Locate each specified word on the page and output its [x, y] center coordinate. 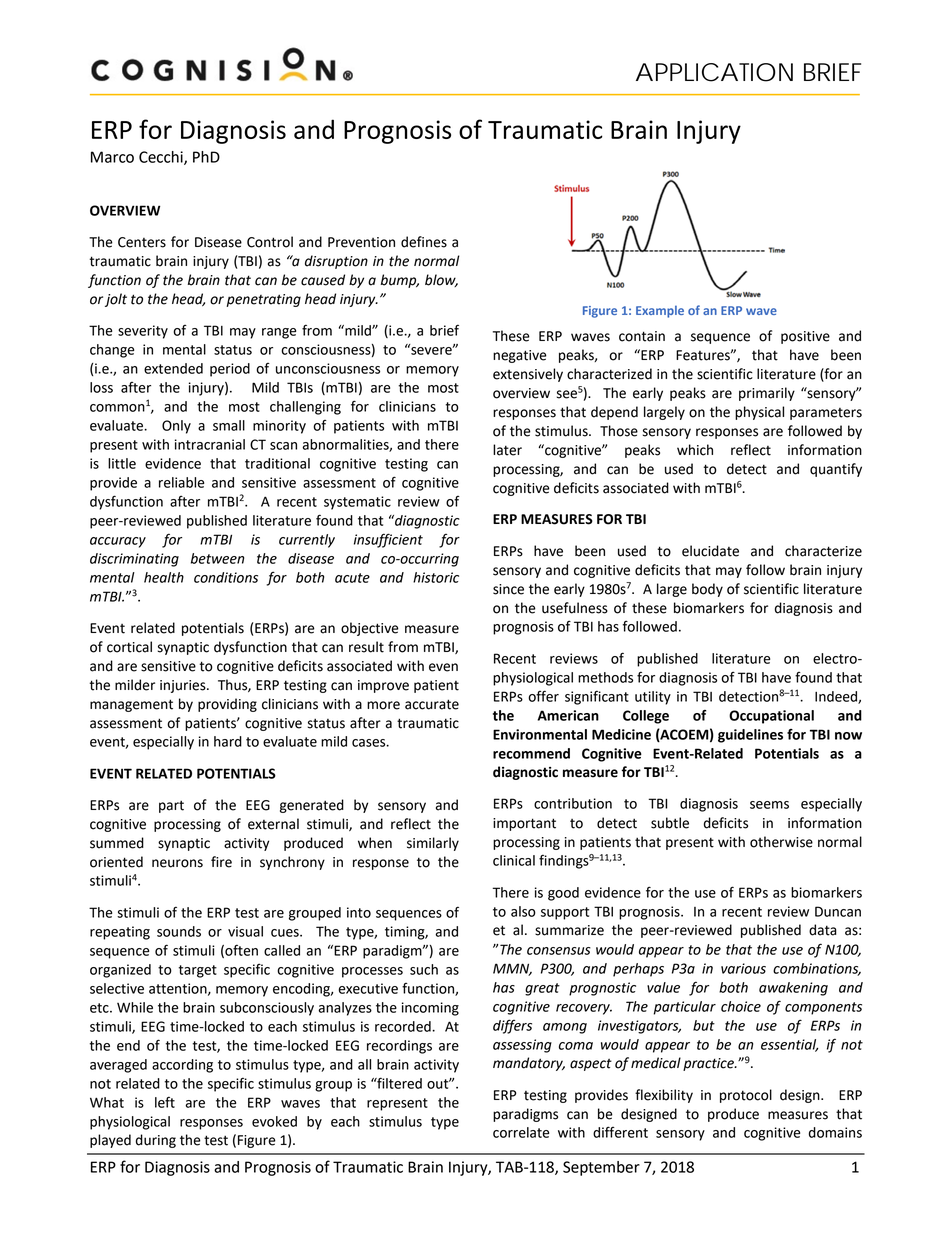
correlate [521, 1132]
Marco [112, 157]
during [156, 1141]
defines [424, 242]
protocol [746, 1096]
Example [660, 311]
